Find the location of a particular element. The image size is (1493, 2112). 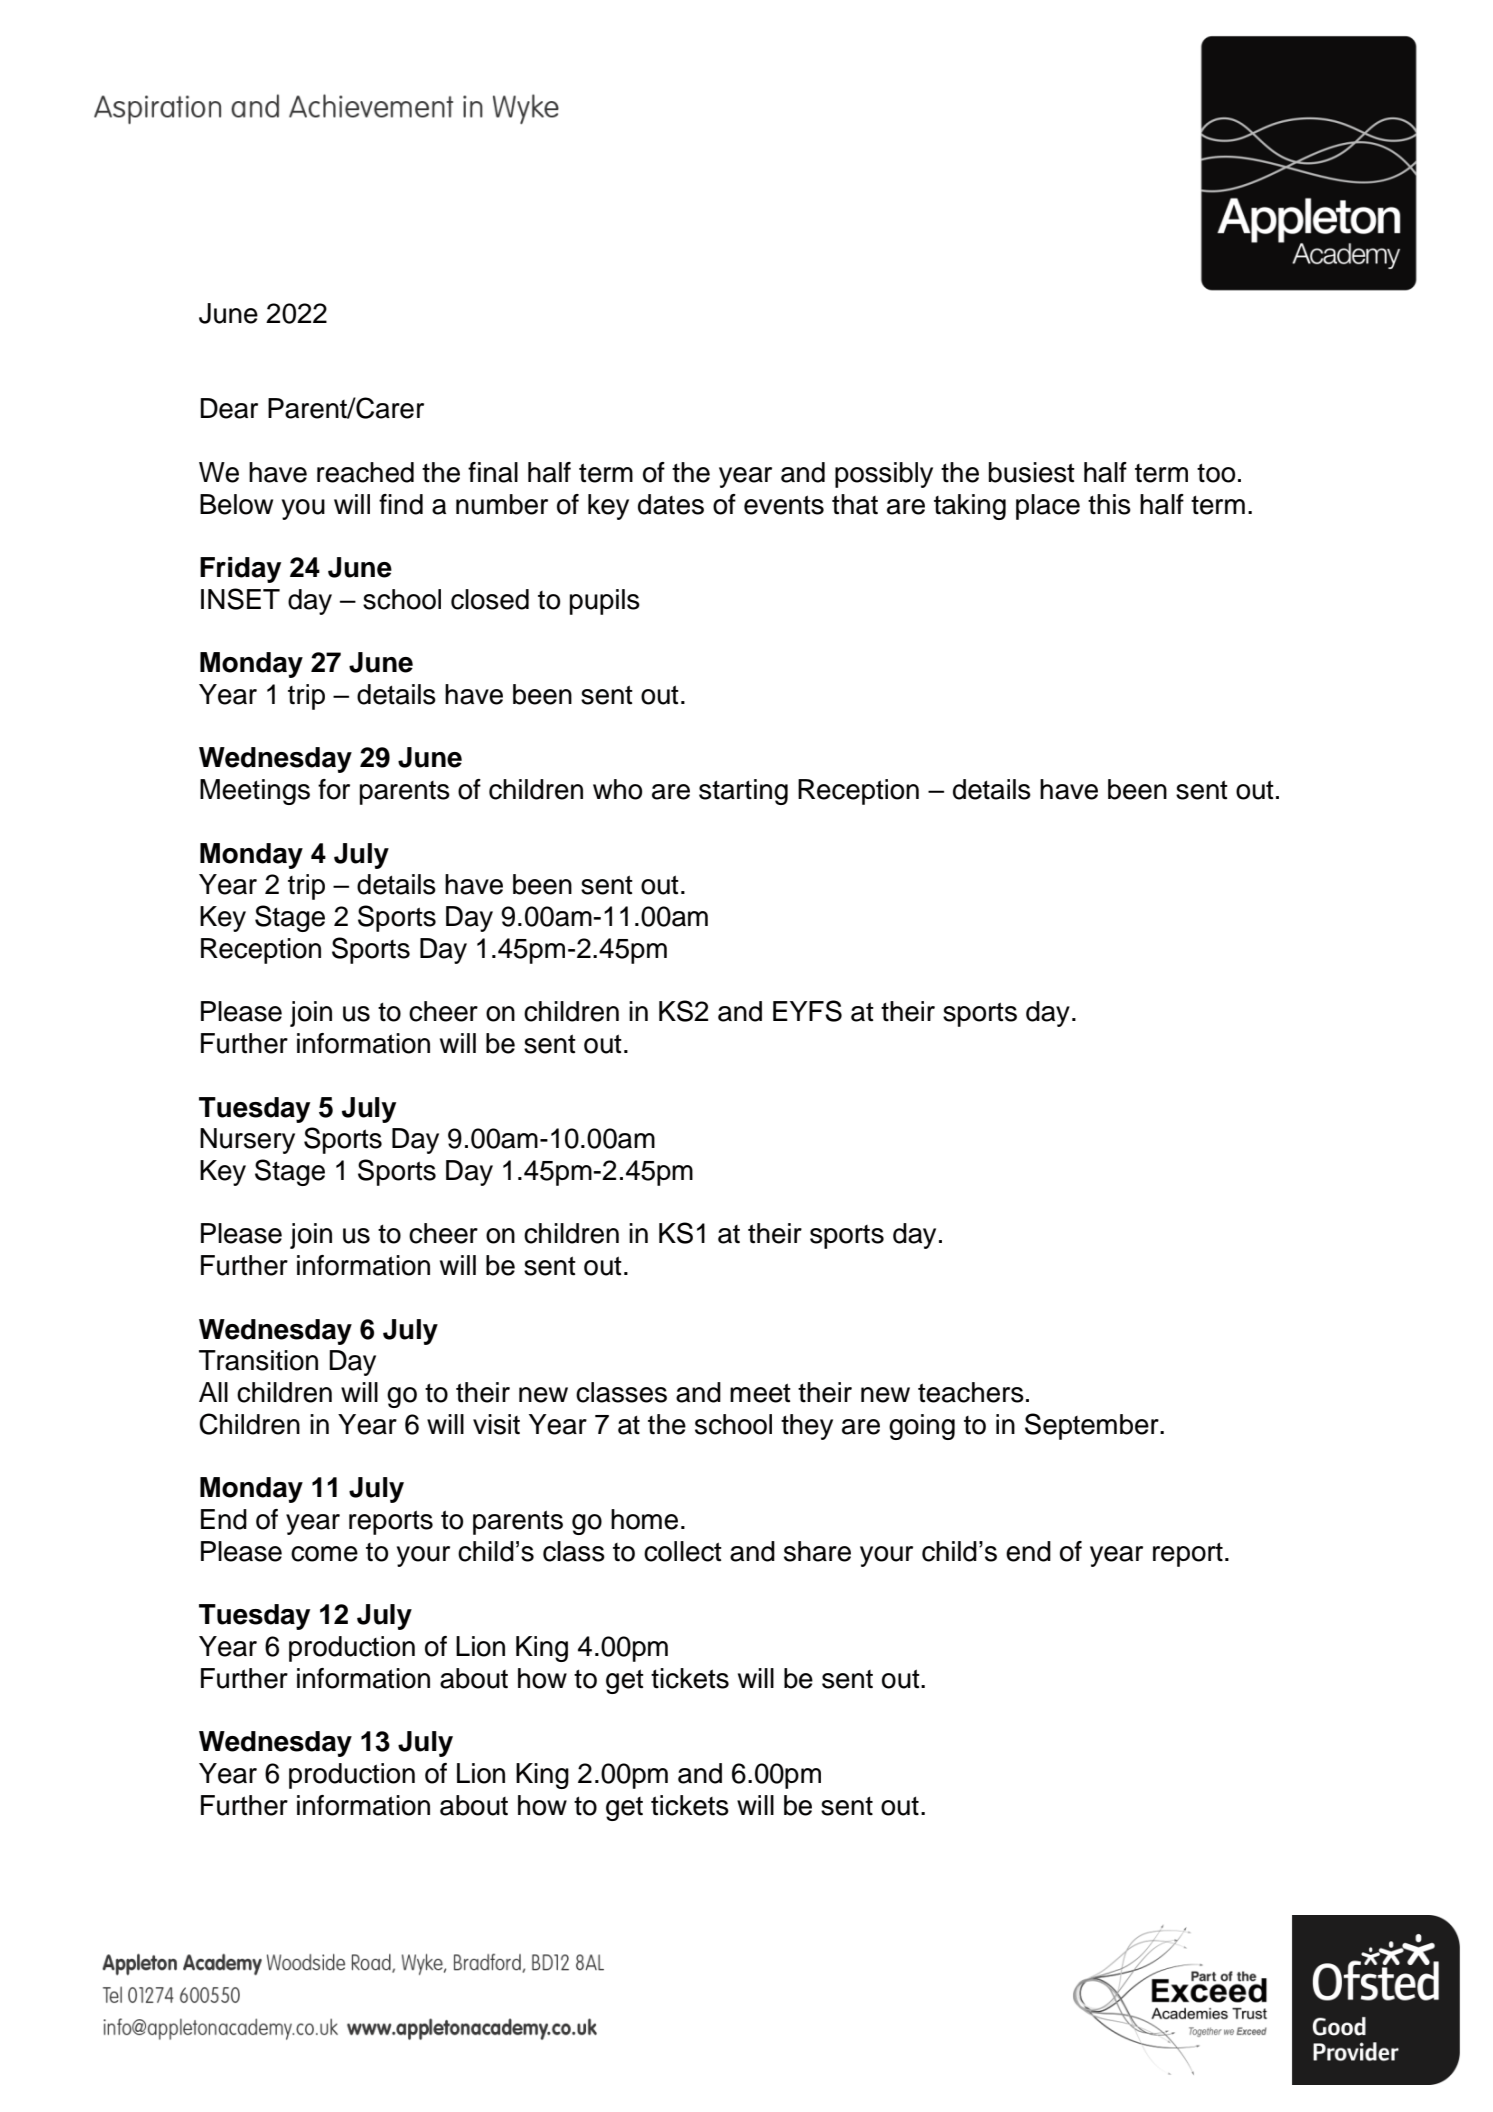

dates is located at coordinates (671, 504).
